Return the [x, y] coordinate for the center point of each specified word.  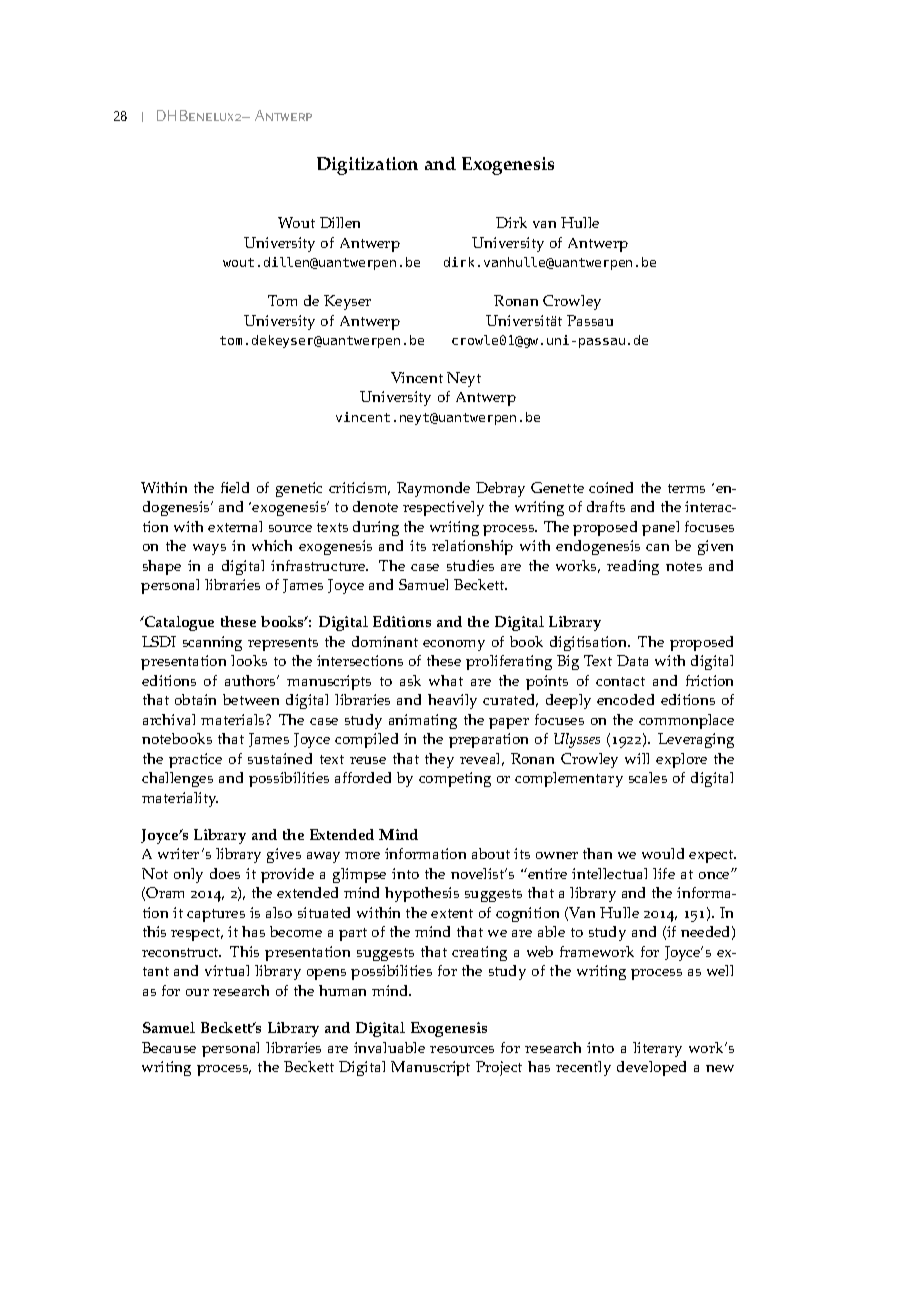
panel [660, 528]
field [235, 487]
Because [169, 1047]
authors [252, 680]
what [446, 680]
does [225, 873]
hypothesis [422, 894]
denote [375, 506]
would [663, 853]
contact [620, 681]
